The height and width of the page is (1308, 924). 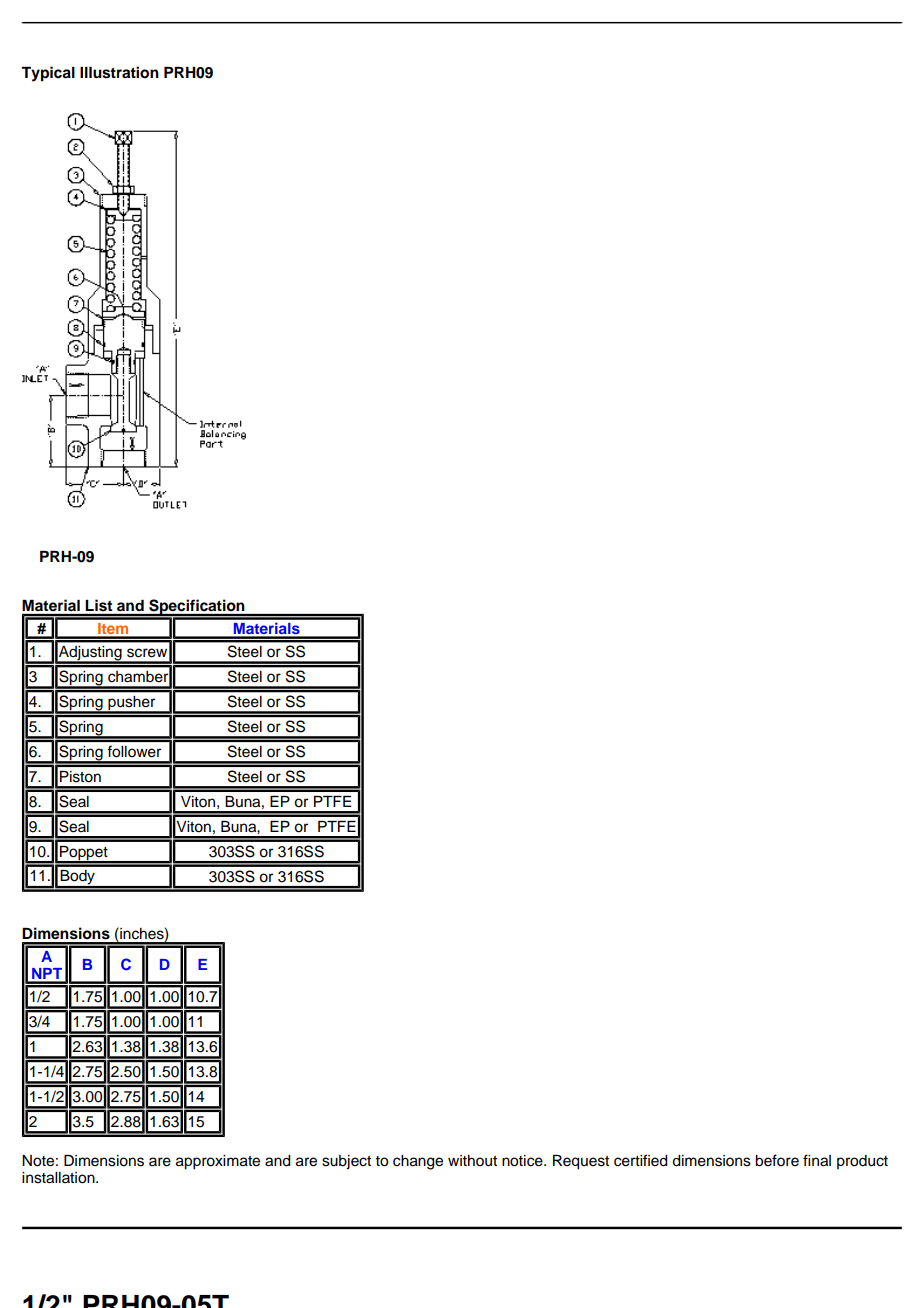 I want to click on product, so click(x=862, y=1162).
